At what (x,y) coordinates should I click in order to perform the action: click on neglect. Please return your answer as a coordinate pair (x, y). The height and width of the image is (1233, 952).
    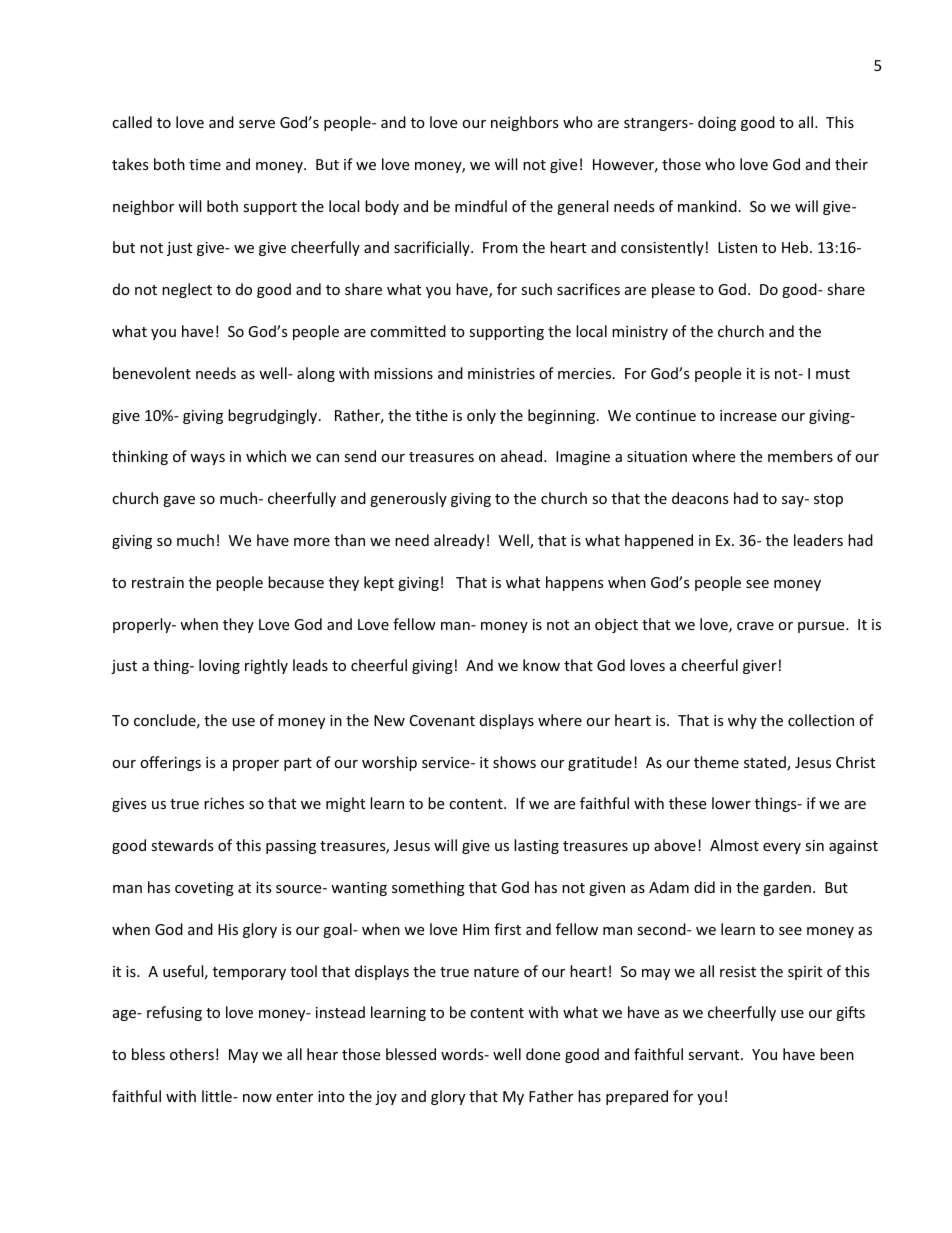
    Looking at the image, I should click on (187, 290).
